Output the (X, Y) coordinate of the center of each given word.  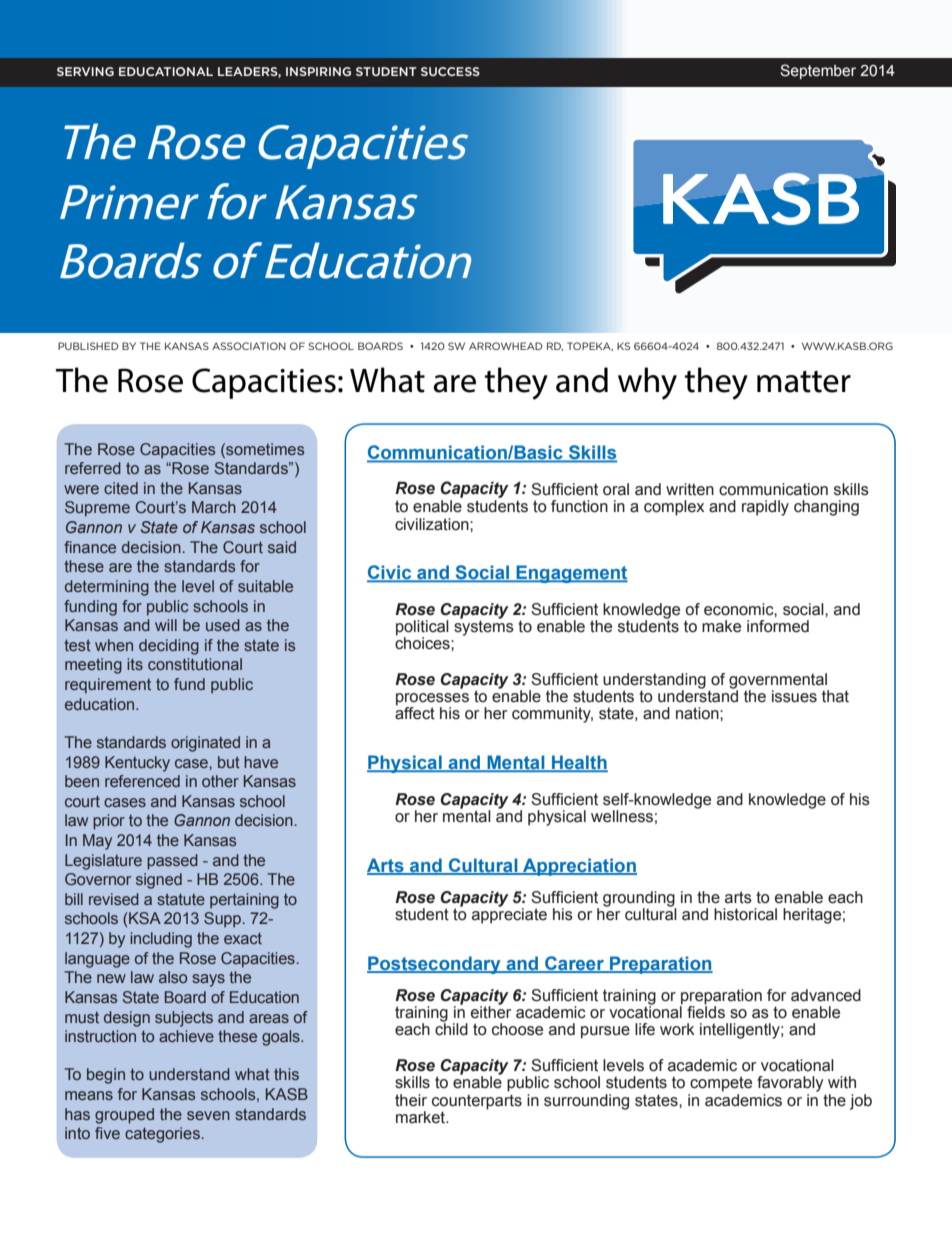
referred (93, 468)
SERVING (85, 71)
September (818, 71)
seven (208, 1115)
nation (698, 713)
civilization (433, 524)
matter (804, 382)
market (421, 1117)
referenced (142, 781)
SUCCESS (450, 71)
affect (415, 712)
